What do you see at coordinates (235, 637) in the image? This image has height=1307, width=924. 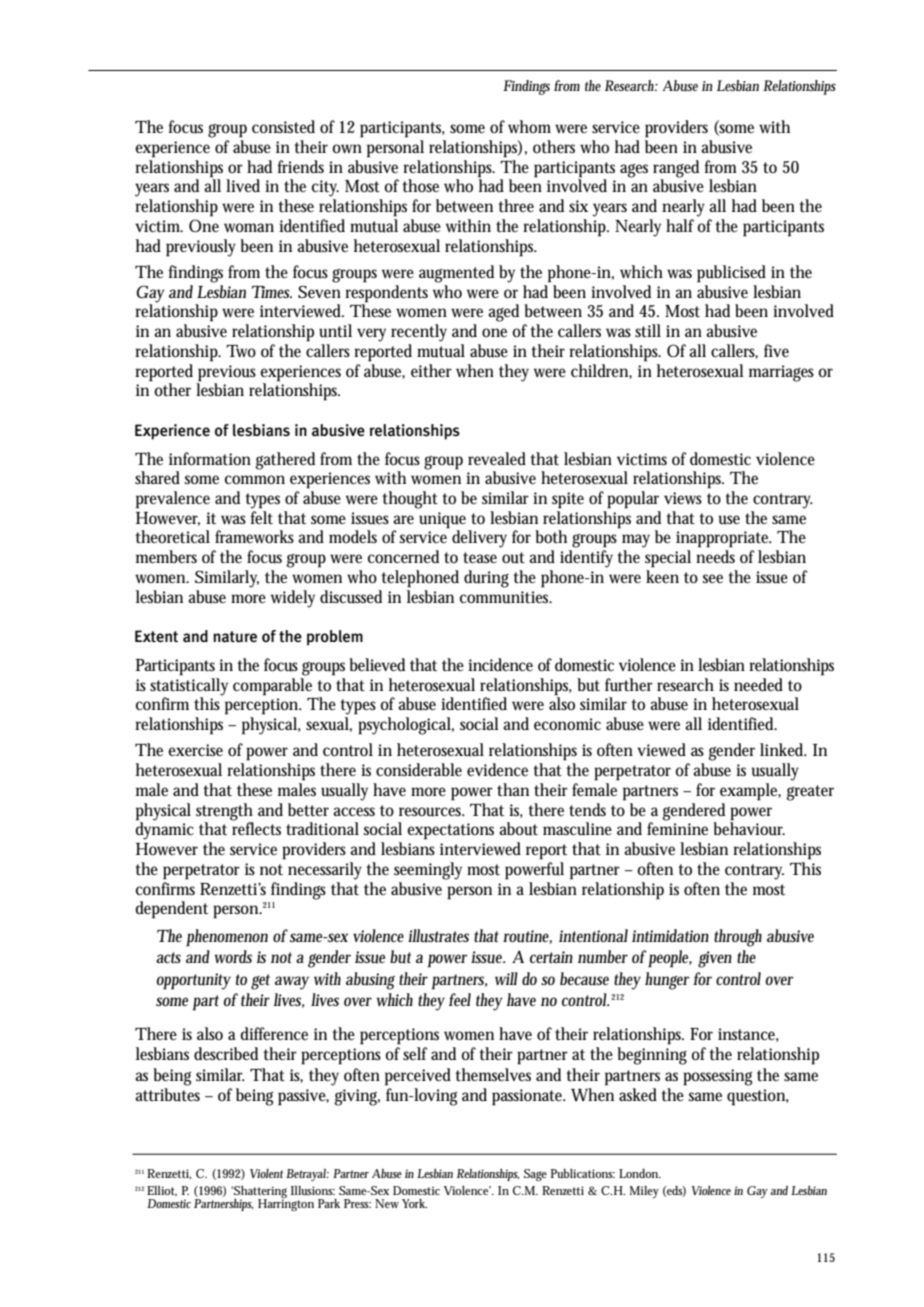 I see `nature` at bounding box center [235, 637].
